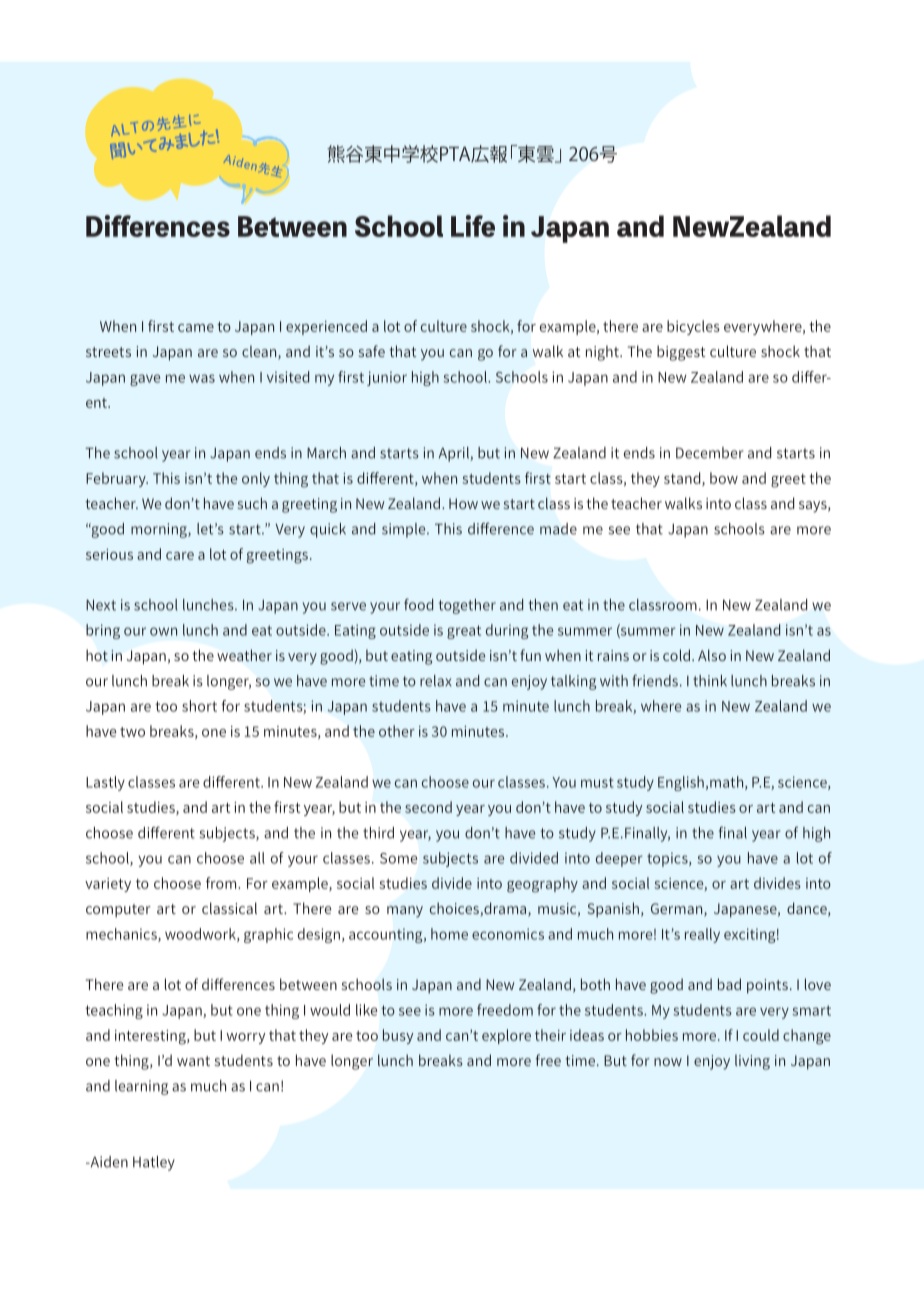 The height and width of the screenshot is (1308, 924). What do you see at coordinates (752, 1062) in the screenshot?
I see `living` at bounding box center [752, 1062].
